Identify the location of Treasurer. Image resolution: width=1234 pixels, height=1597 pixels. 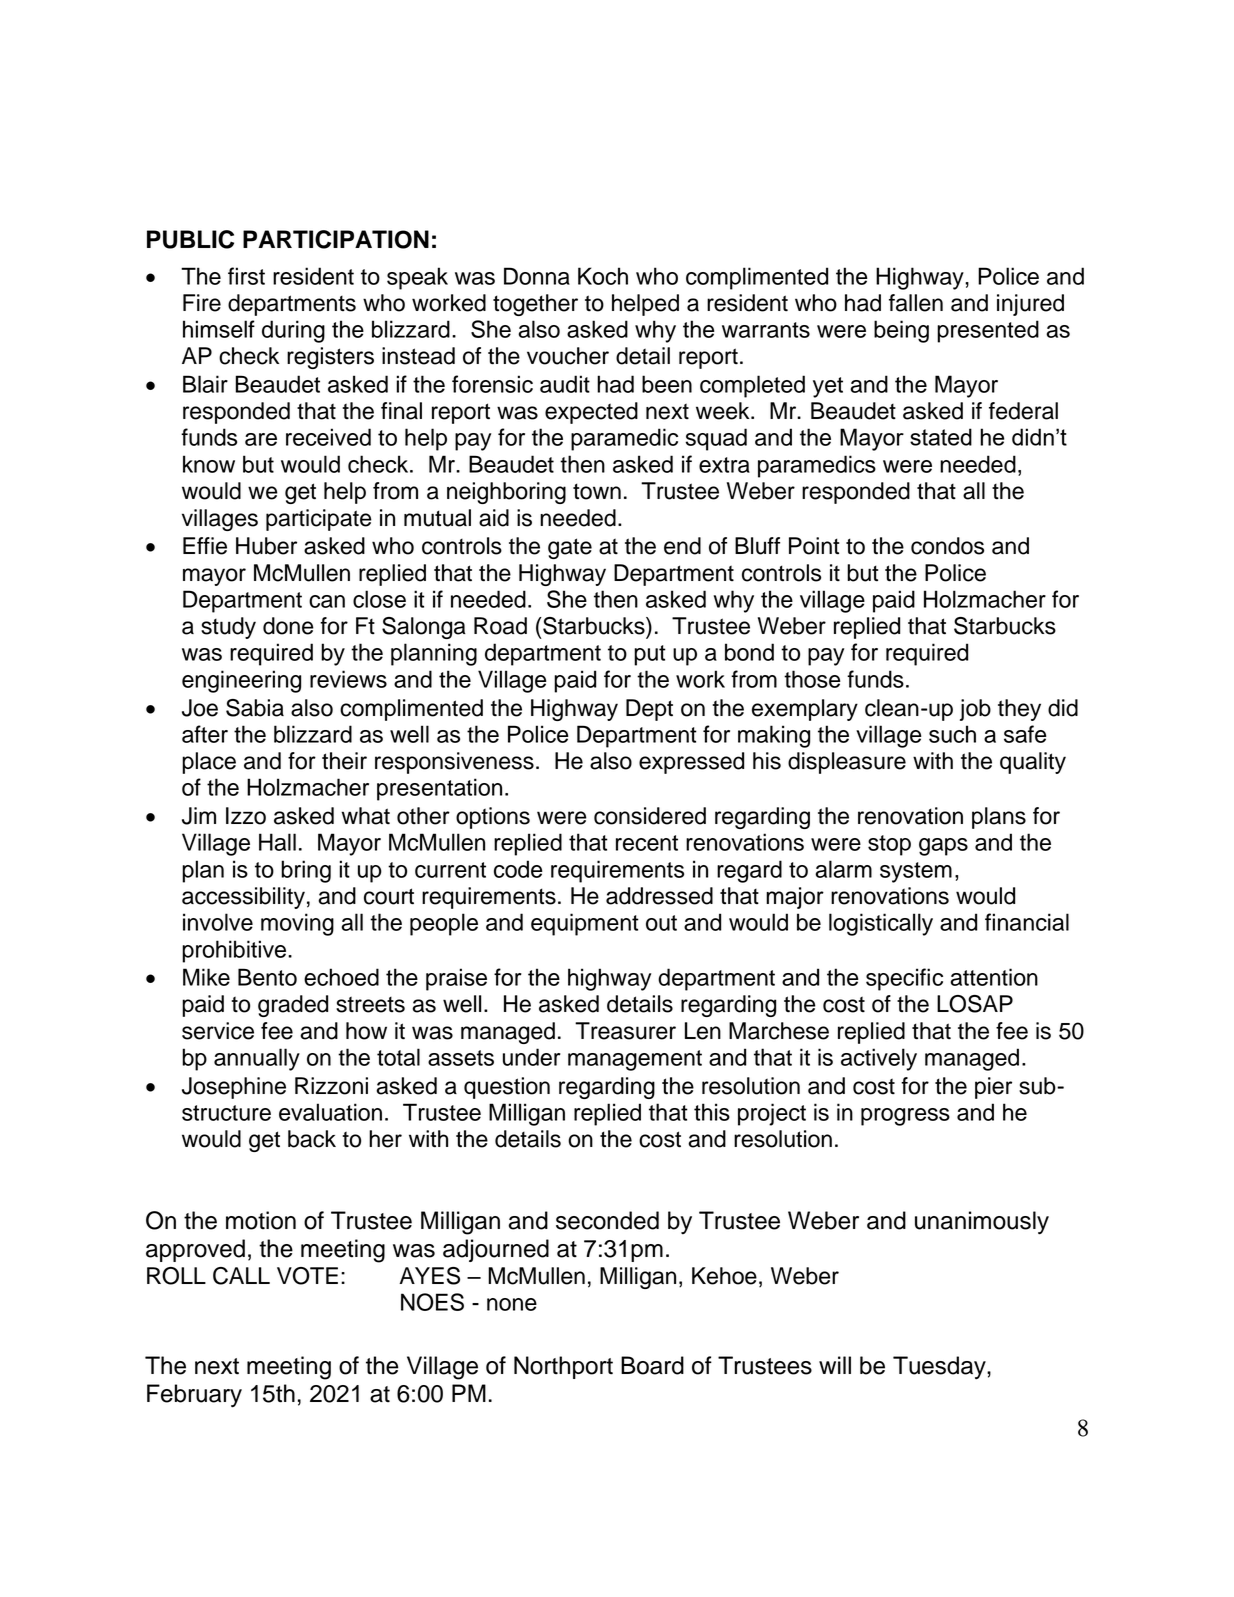
(625, 1031).
